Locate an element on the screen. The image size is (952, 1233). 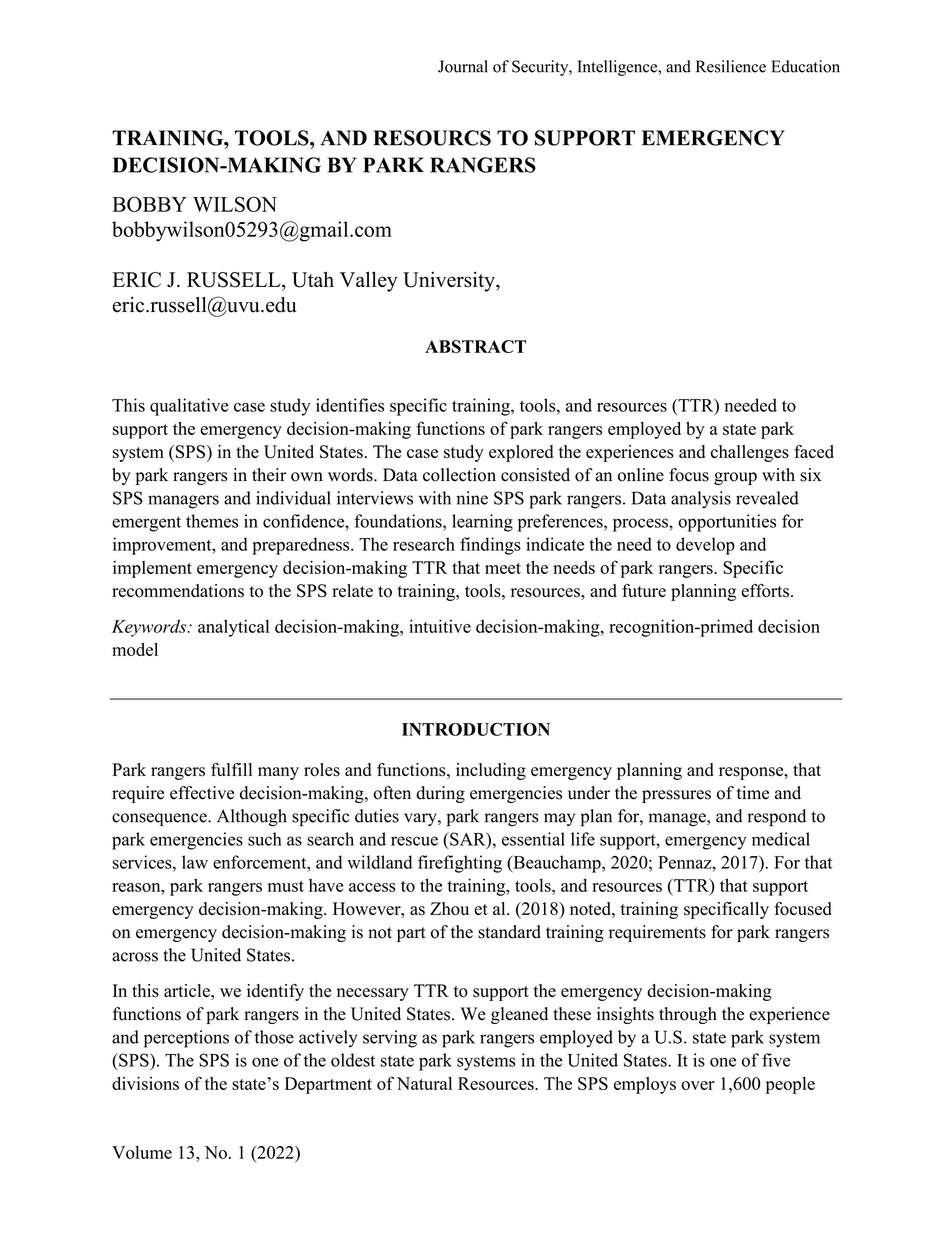
over is located at coordinates (698, 1085).
